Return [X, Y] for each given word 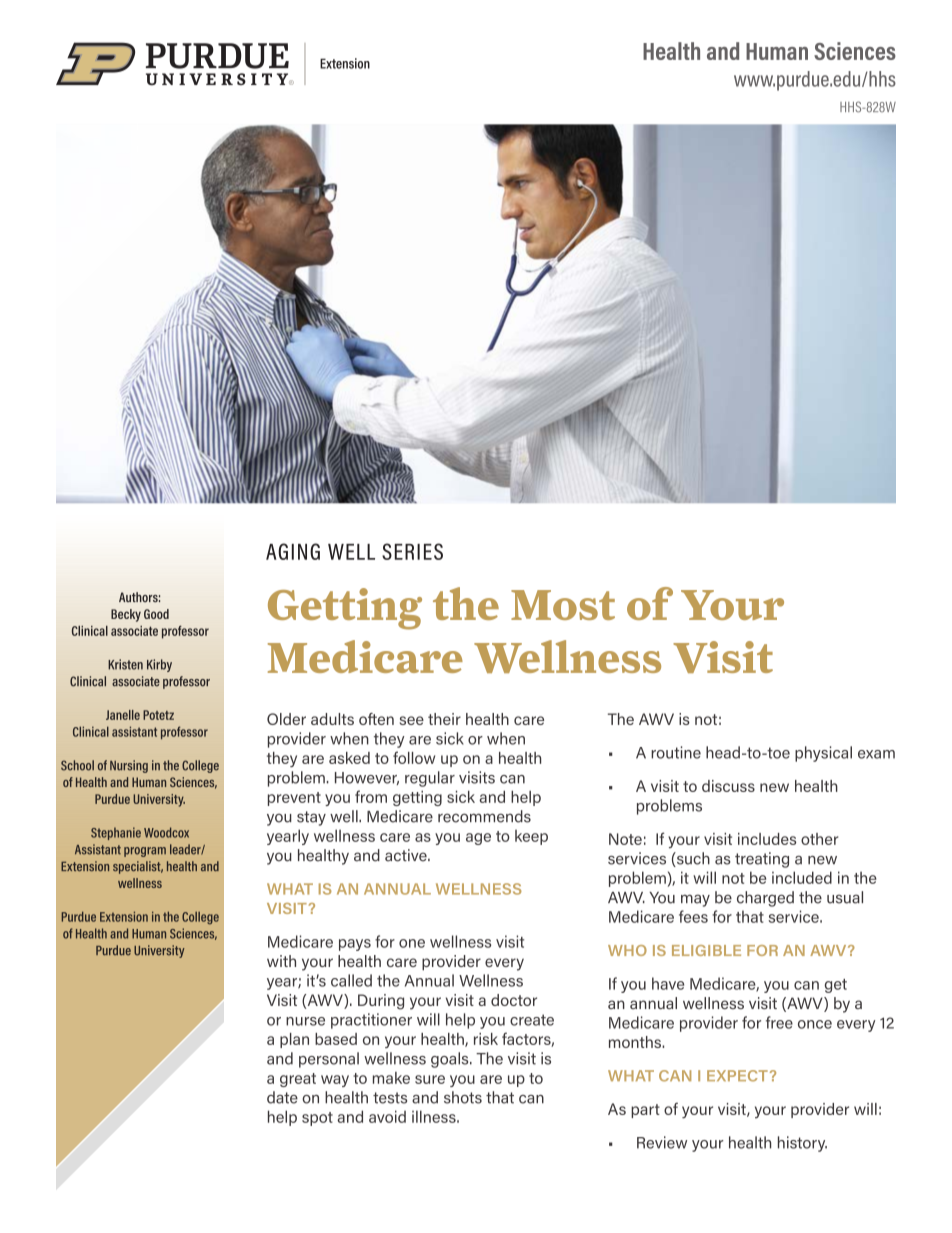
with [281, 961]
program [145, 852]
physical [823, 754]
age [478, 839]
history [802, 1144]
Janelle [123, 715]
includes [767, 839]
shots [463, 1097]
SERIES [412, 551]
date [282, 1097]
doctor [514, 1000]
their [444, 719]
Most [563, 605]
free [779, 1022]
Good [156, 614]
